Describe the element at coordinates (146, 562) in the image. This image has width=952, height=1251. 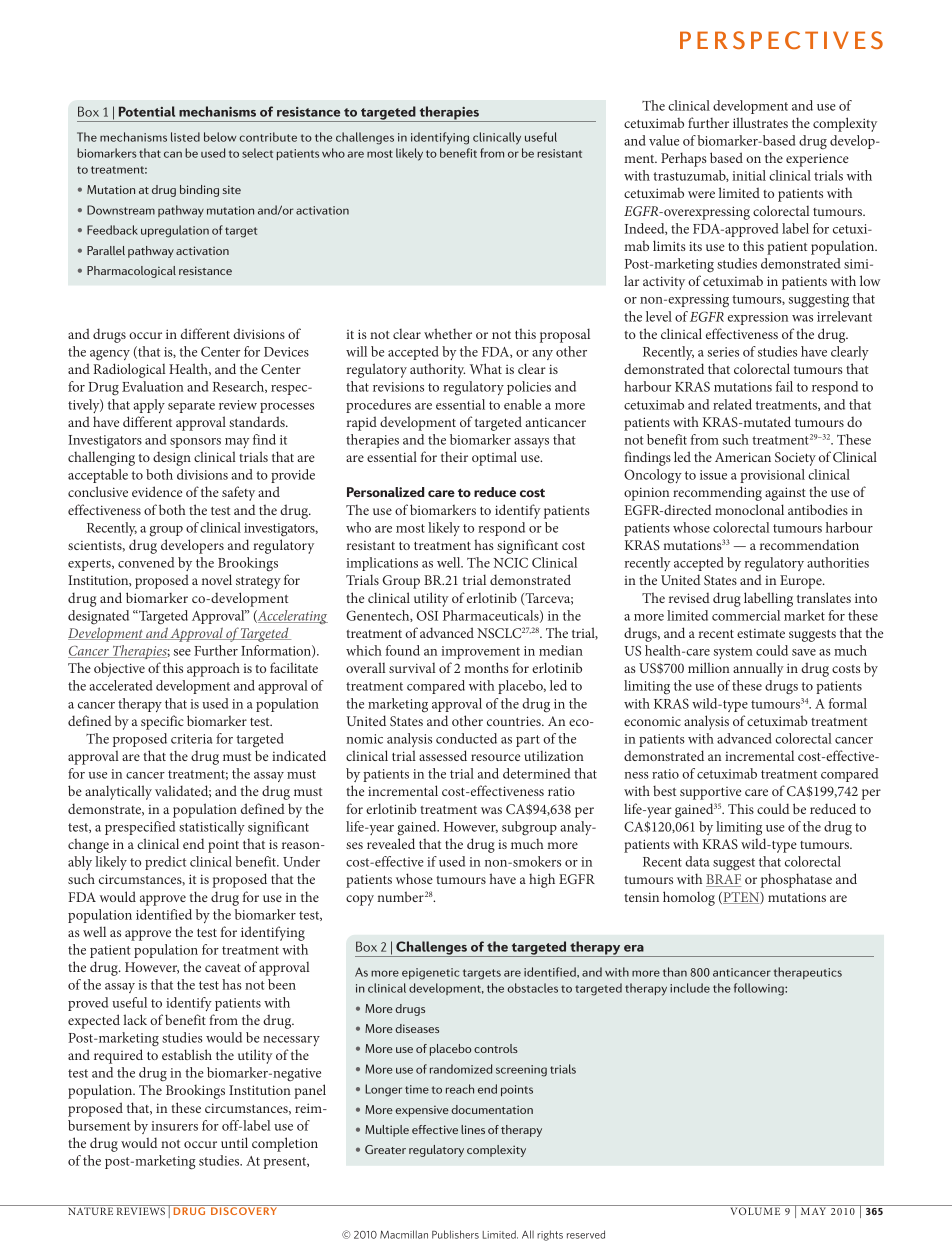
I see `convened` at that location.
